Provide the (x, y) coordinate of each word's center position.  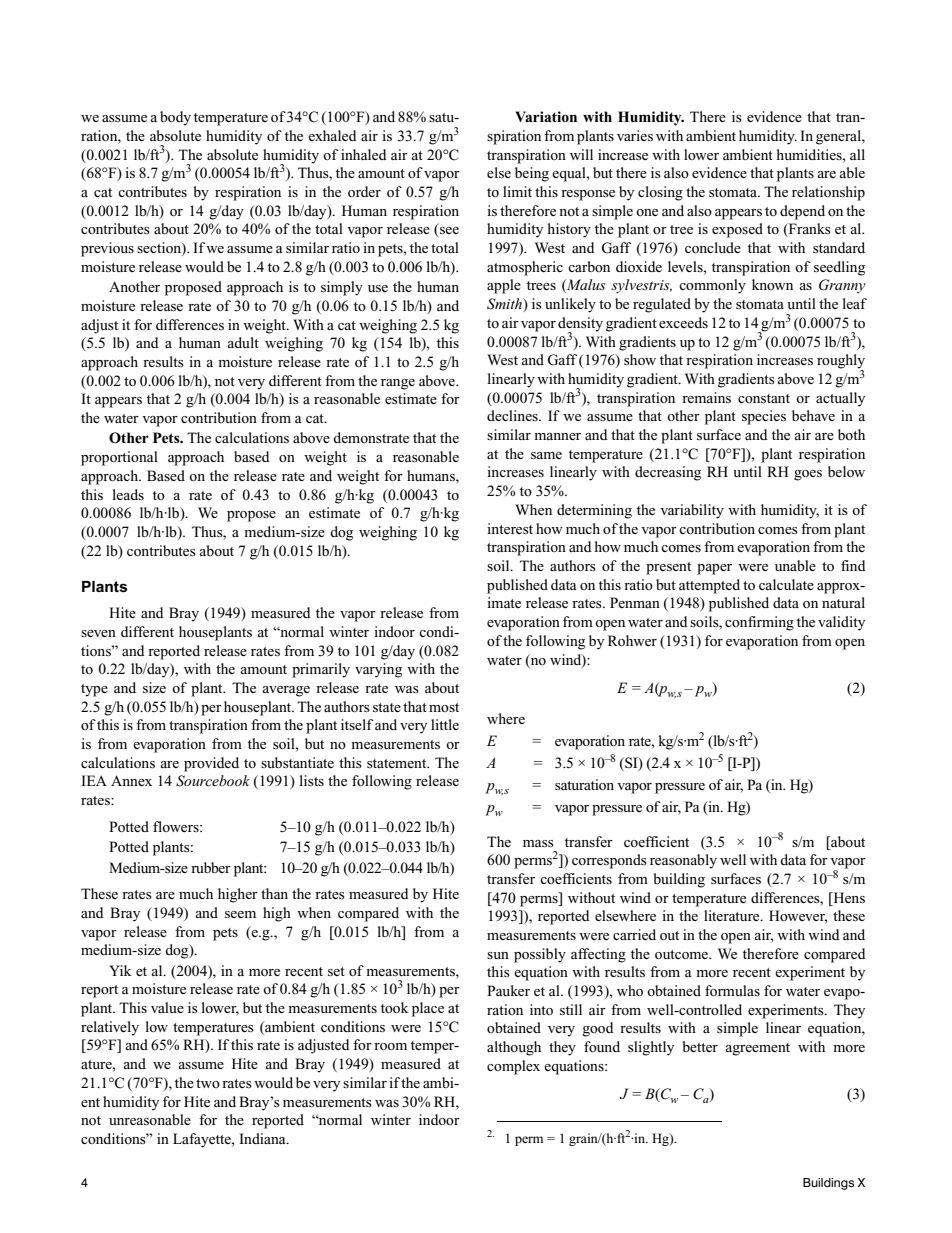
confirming (759, 623)
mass (538, 843)
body (175, 118)
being (532, 174)
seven (98, 633)
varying (378, 670)
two (208, 1083)
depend (802, 212)
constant (764, 398)
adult (243, 342)
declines (513, 415)
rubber (211, 867)
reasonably (683, 861)
